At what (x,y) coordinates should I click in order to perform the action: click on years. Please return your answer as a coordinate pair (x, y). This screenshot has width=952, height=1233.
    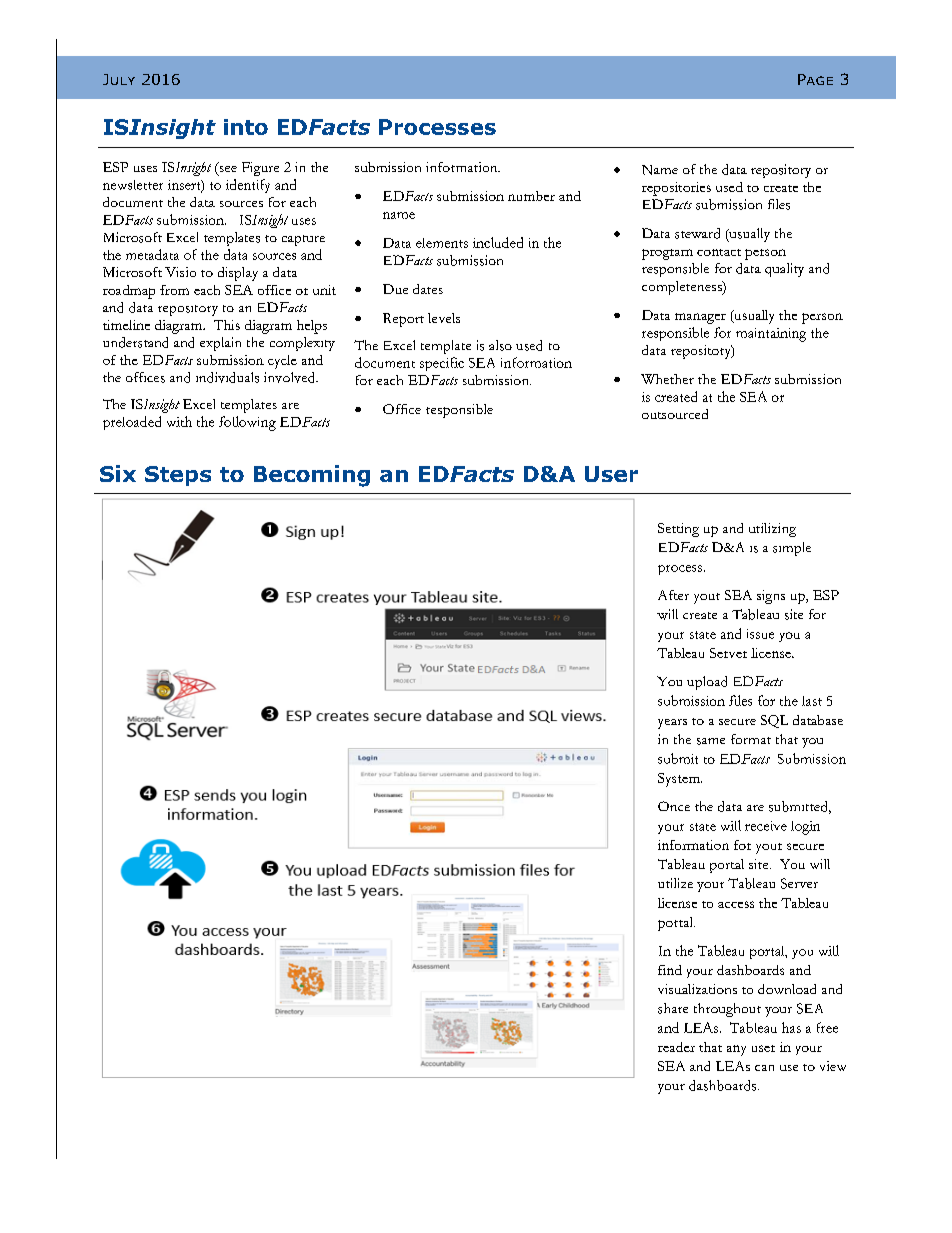
    Looking at the image, I should click on (672, 724).
